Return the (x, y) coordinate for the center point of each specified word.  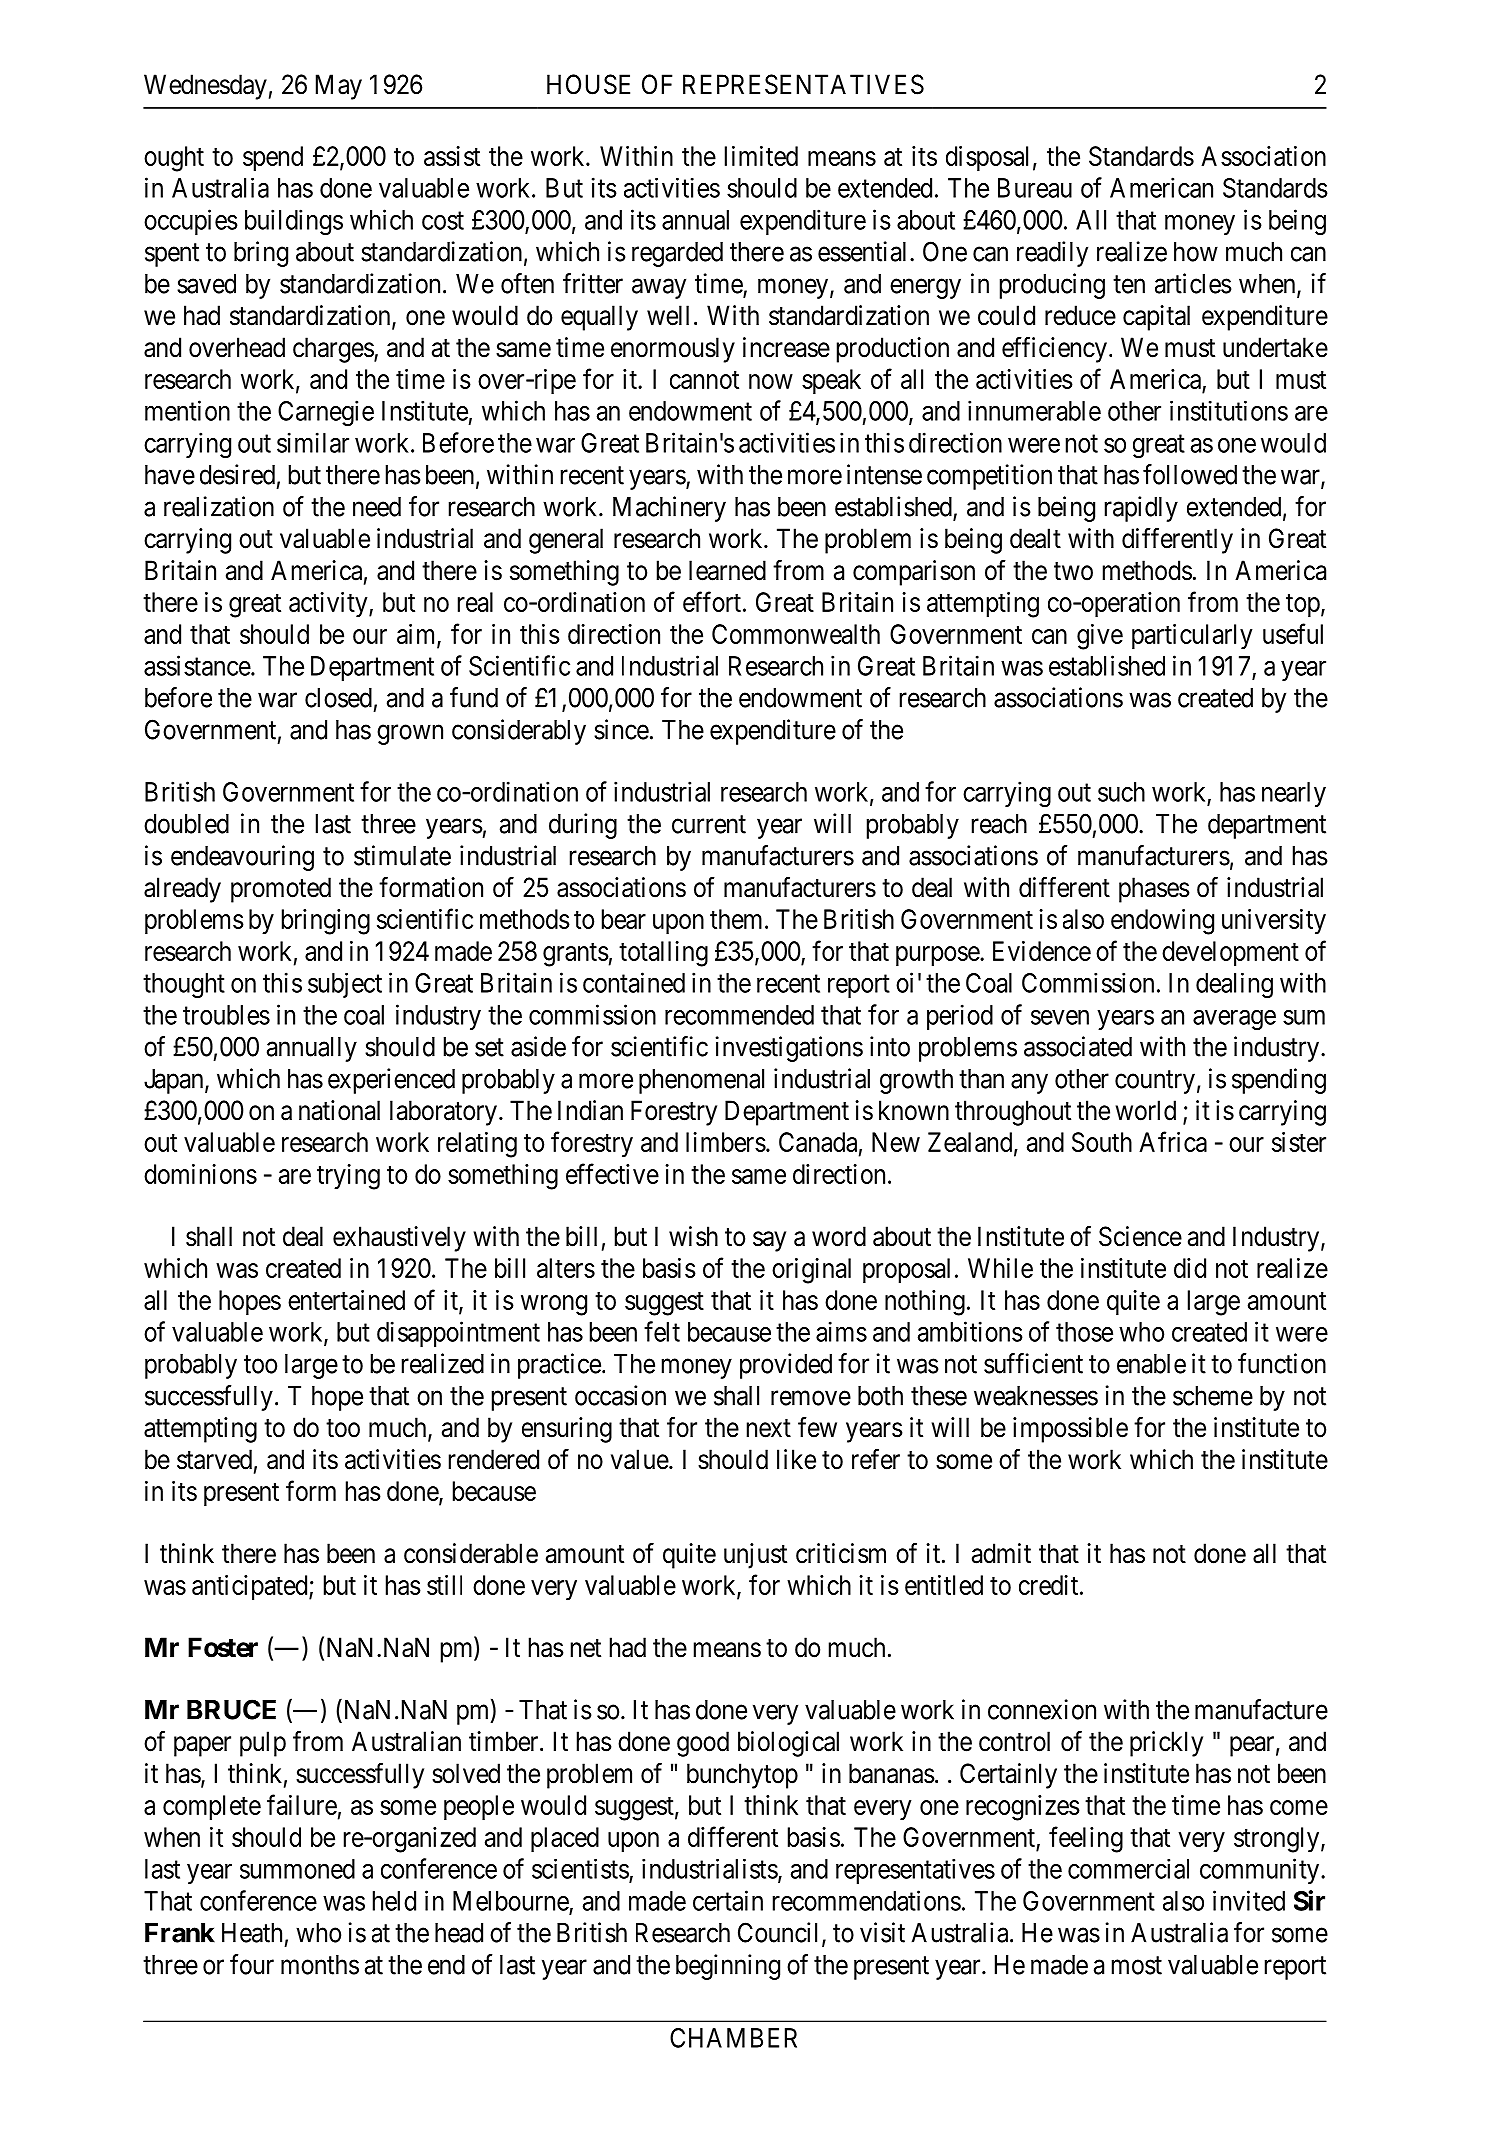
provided (786, 1366)
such (1121, 792)
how (1196, 252)
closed (338, 698)
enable (1151, 1364)
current (709, 824)
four (252, 1964)
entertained (346, 1300)
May (339, 87)
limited (761, 156)
